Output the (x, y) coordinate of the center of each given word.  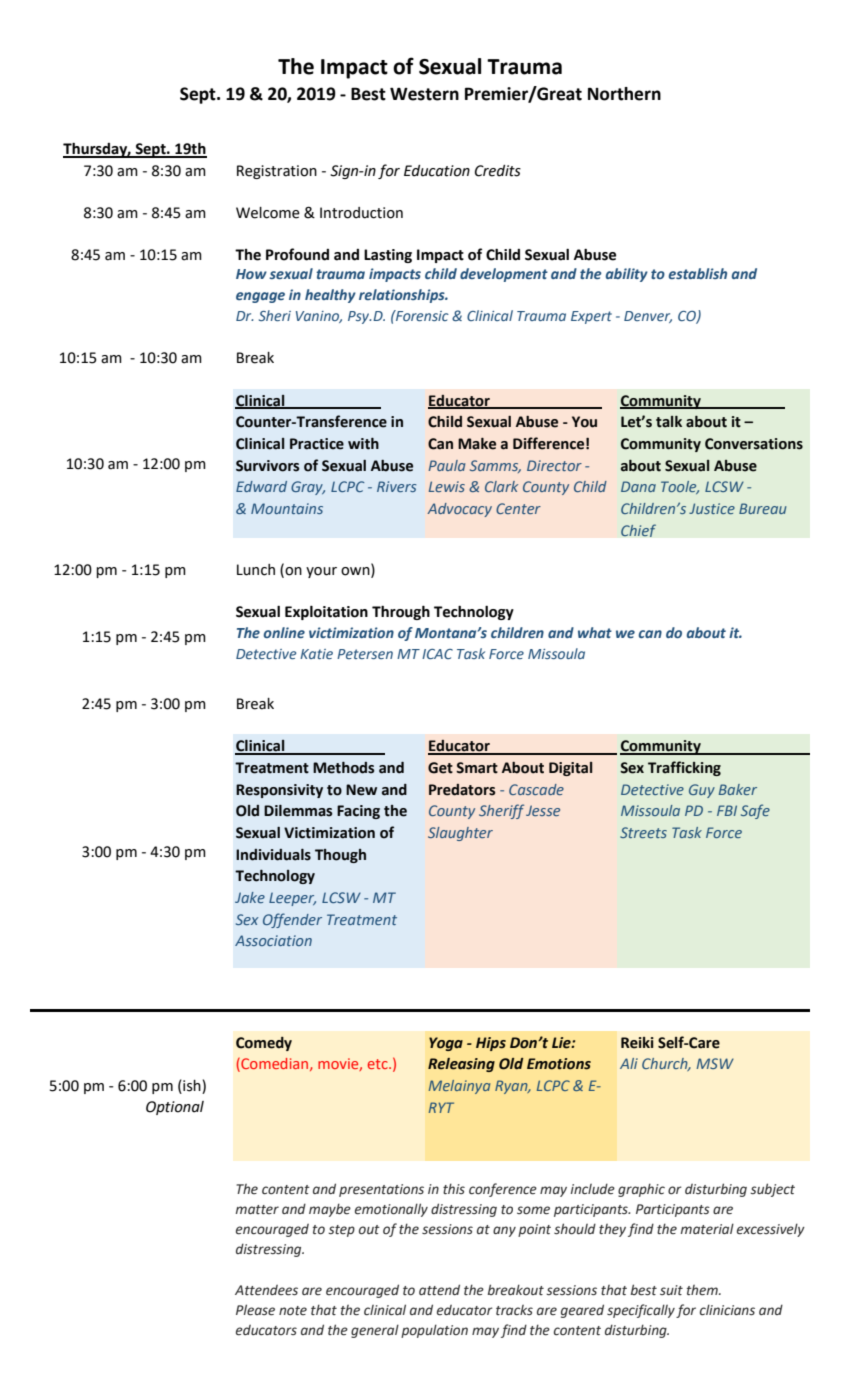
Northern (624, 94)
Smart (477, 768)
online (284, 632)
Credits (498, 171)
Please (255, 1310)
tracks (514, 1310)
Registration (277, 172)
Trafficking (684, 768)
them (703, 1290)
